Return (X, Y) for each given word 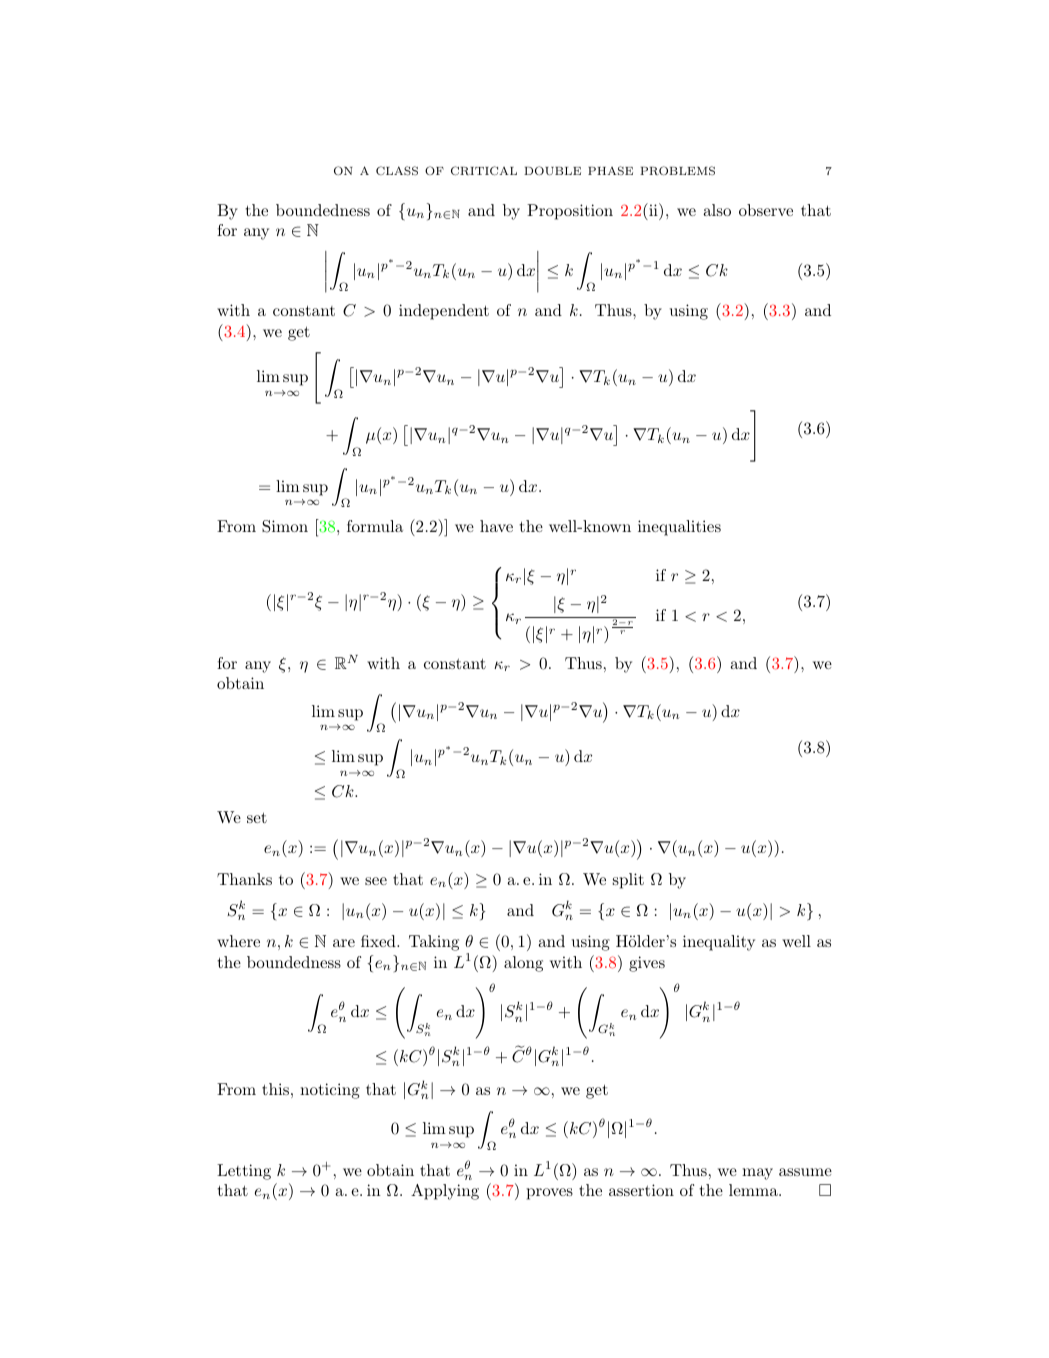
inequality (719, 943)
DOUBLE (552, 170)
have (496, 526)
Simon (285, 526)
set (257, 817)
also (717, 210)
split (628, 881)
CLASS (397, 170)
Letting (244, 1172)
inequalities (679, 528)
